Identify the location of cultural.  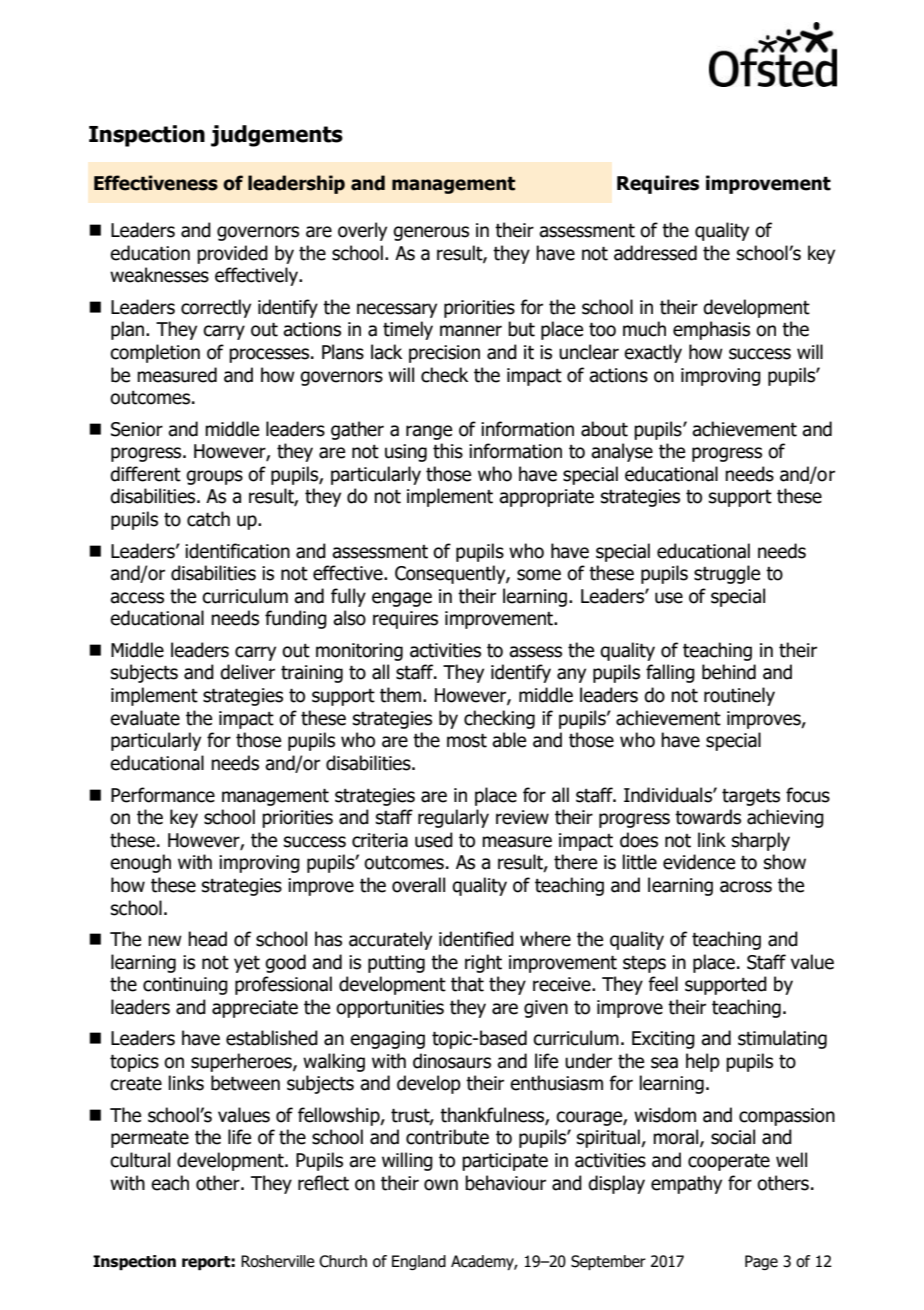
(140, 1160).
